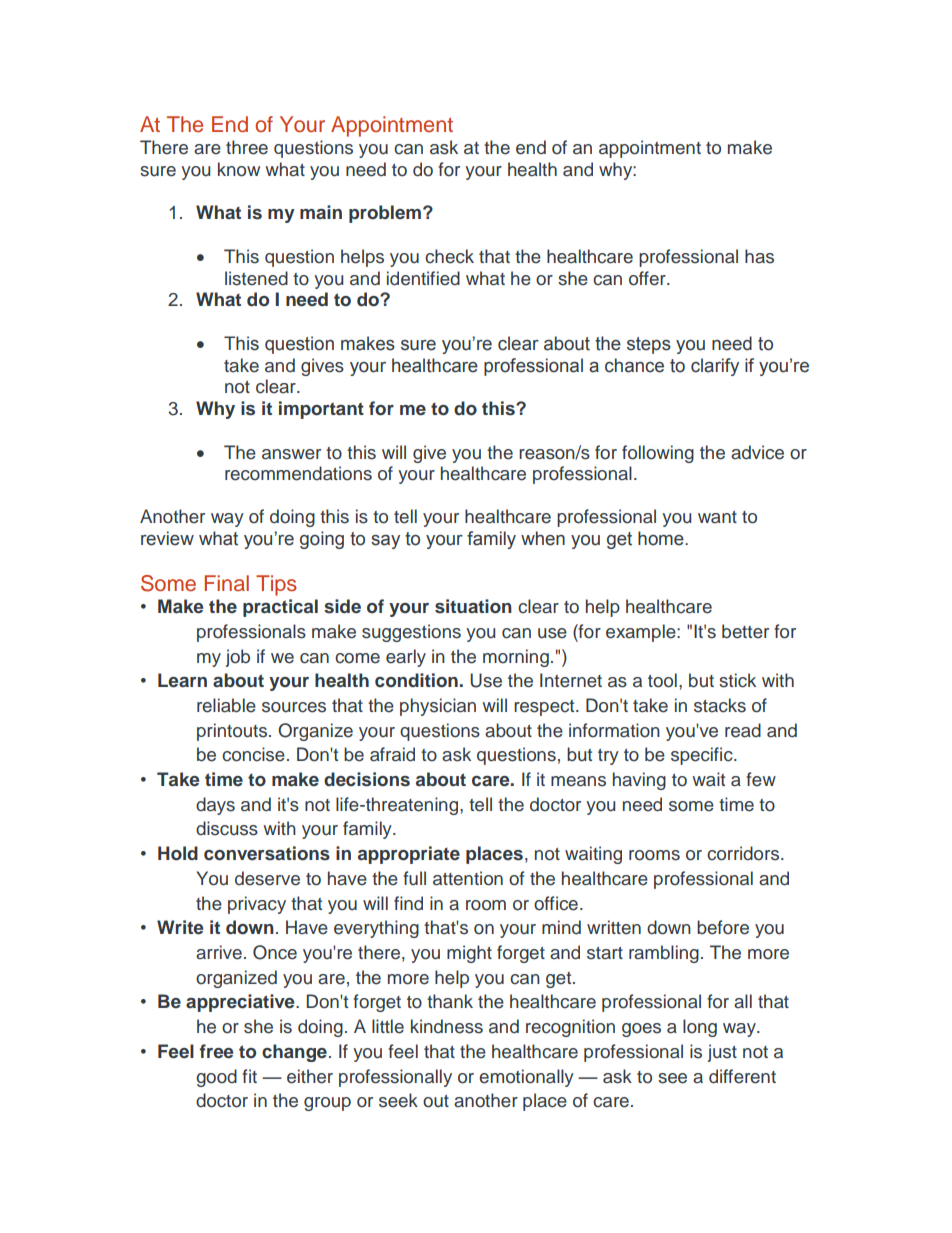  I want to click on emotionally, so click(526, 1078).
